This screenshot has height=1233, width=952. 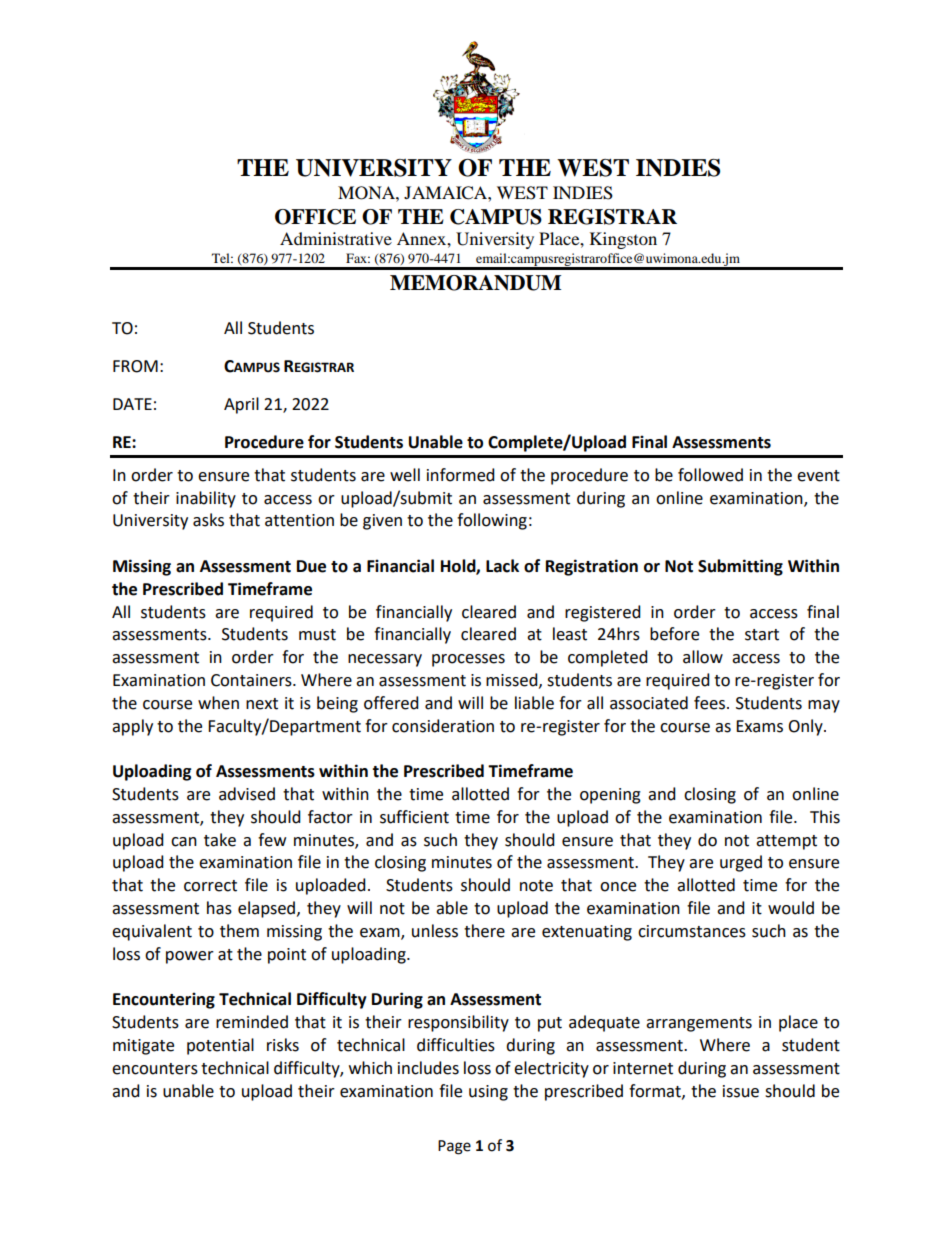 What do you see at coordinates (336, 238) in the screenshot?
I see `Administrative` at bounding box center [336, 238].
